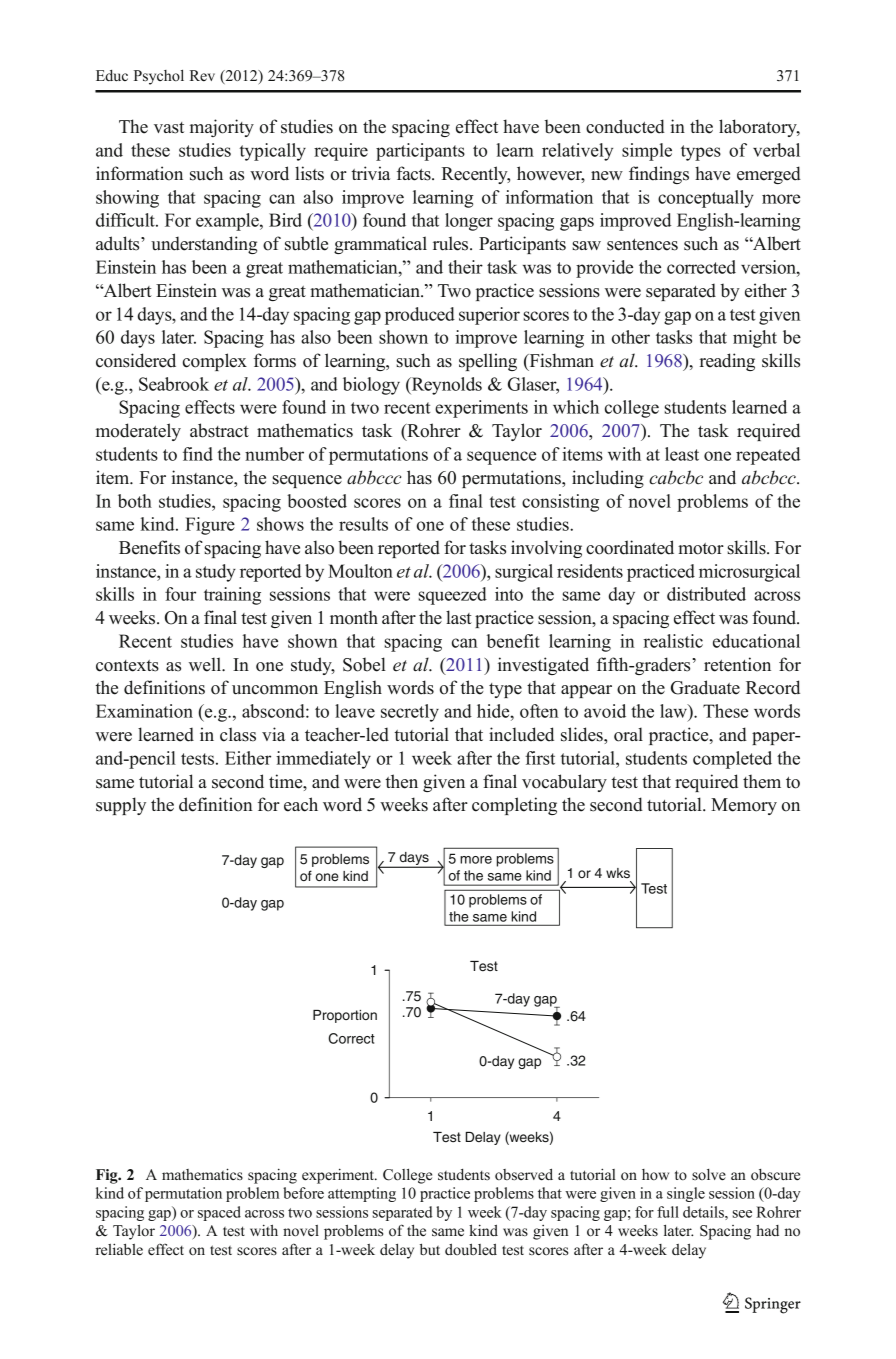 This page has width=896, height=1359. Describe the element at coordinates (238, 734) in the page. I see `class` at that location.
